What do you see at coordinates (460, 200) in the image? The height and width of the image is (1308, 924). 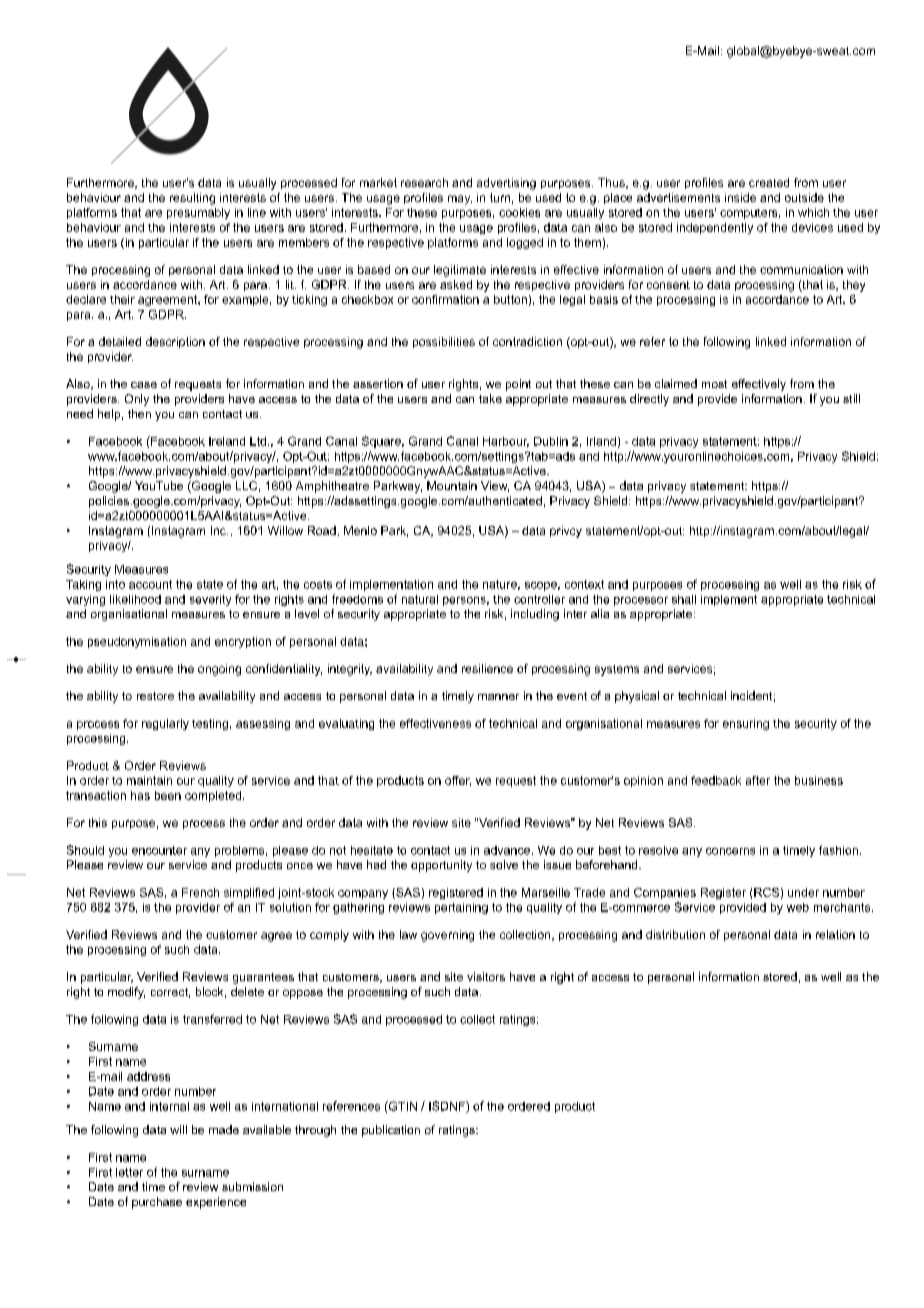 I see `may` at bounding box center [460, 200].
